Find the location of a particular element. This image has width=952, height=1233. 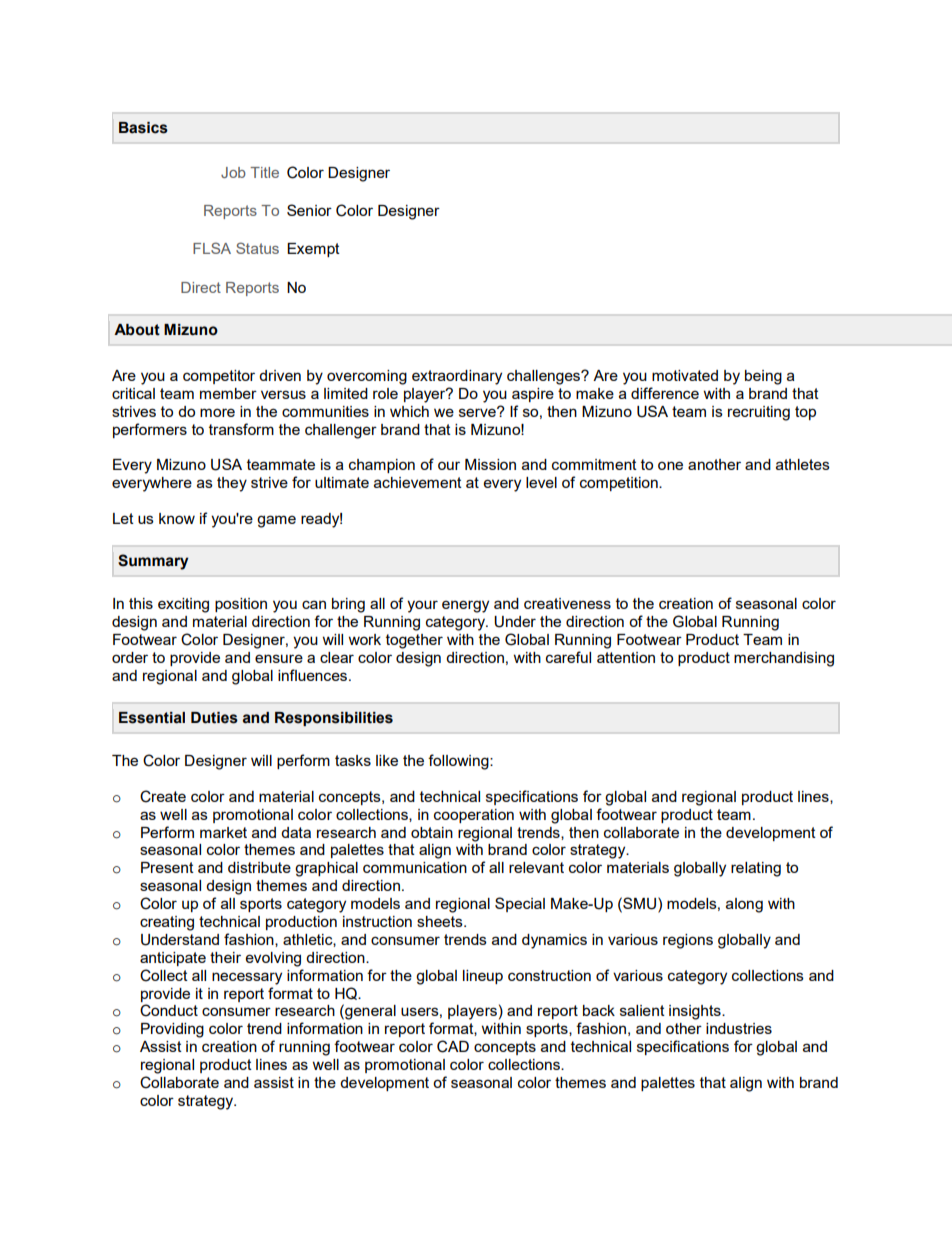

Senior is located at coordinates (309, 210).
